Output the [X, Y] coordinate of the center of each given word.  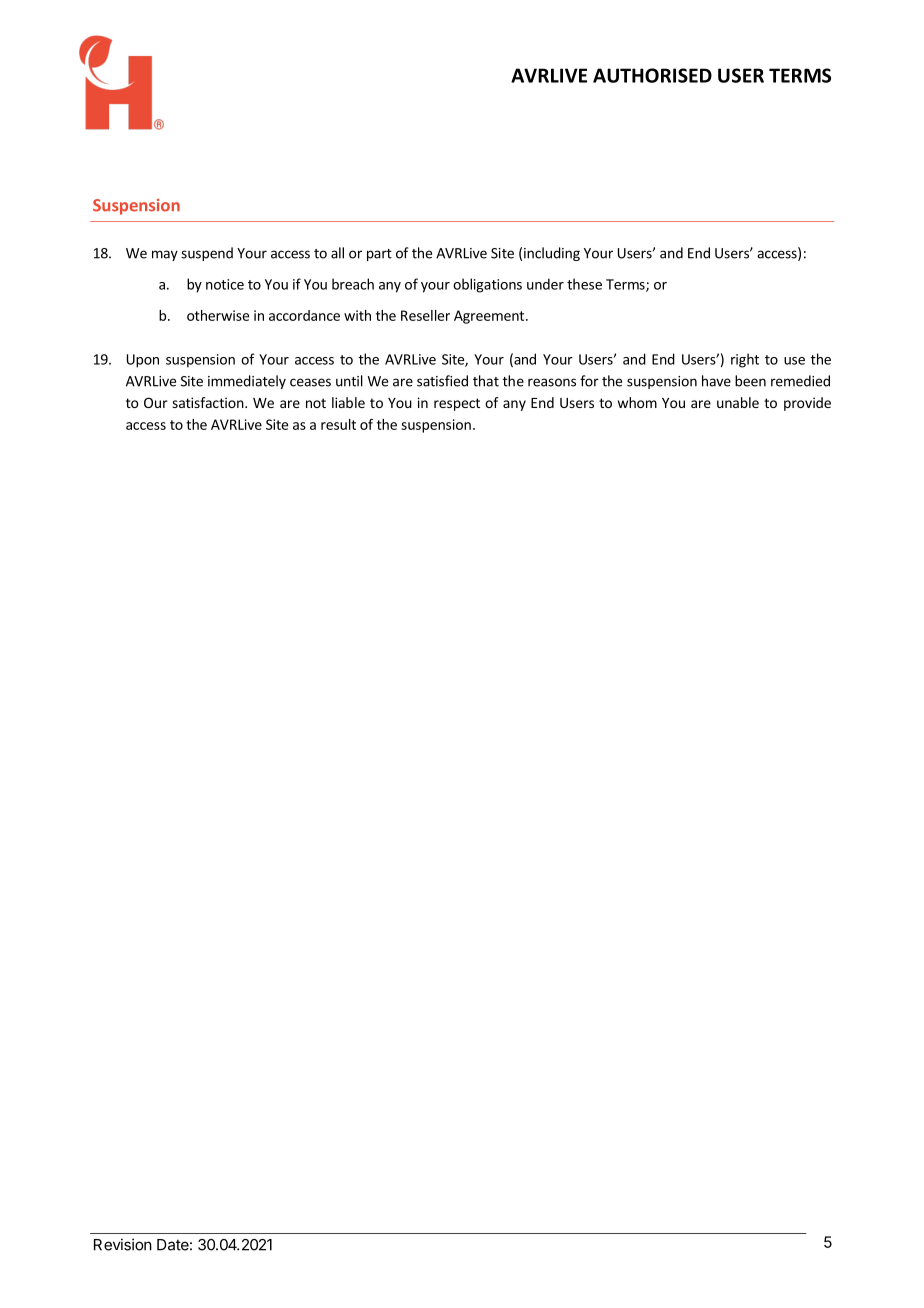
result [338, 424]
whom [637, 402]
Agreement [490, 317]
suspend [207, 254]
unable [738, 402]
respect [457, 404]
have [716, 381]
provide [807, 404]
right [745, 360]
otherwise [218, 315]
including [552, 254]
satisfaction [209, 402]
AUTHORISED [652, 75]
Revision [123, 1244]
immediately [247, 382]
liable [348, 402]
